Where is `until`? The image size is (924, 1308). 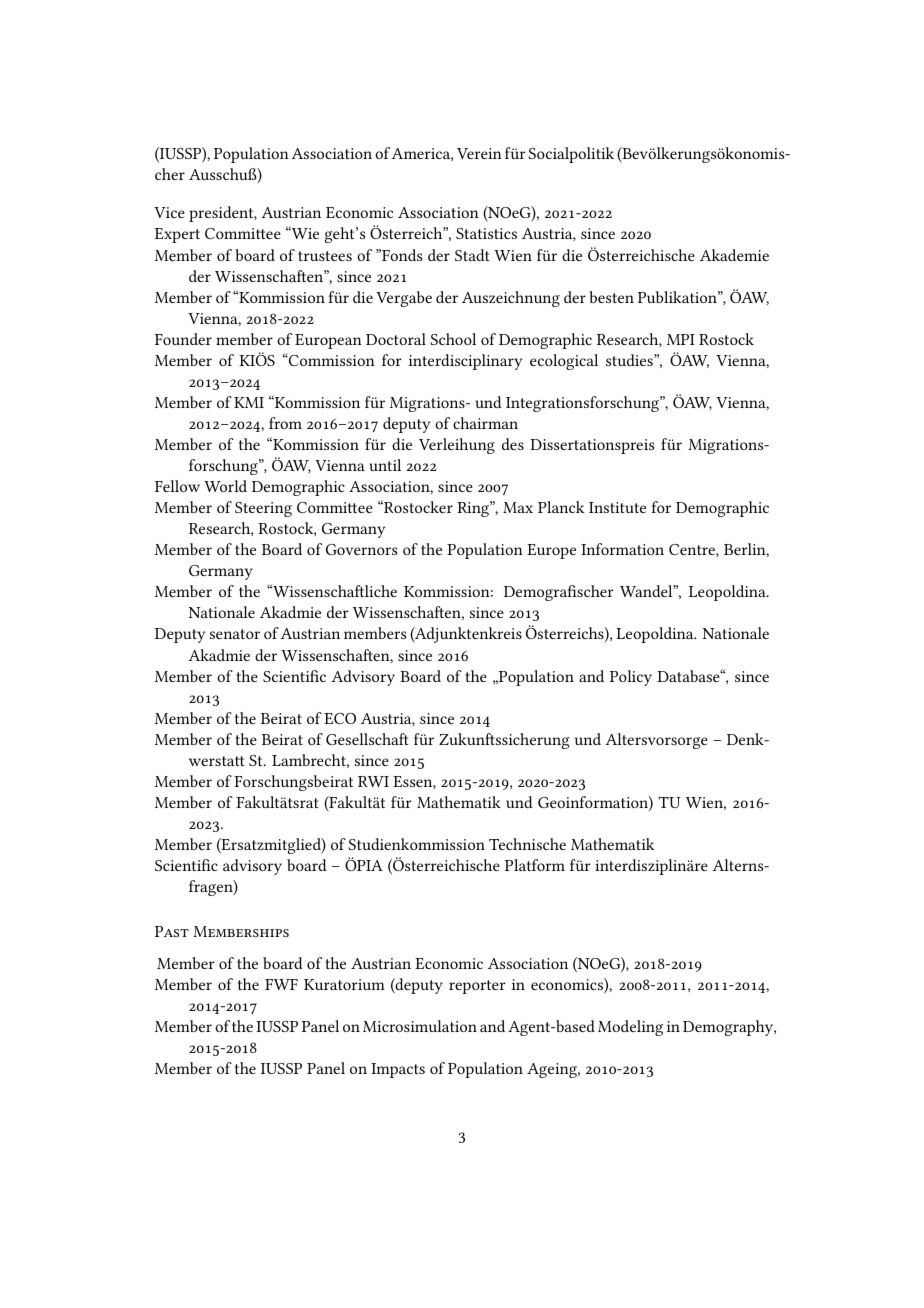
until is located at coordinates (385, 465).
